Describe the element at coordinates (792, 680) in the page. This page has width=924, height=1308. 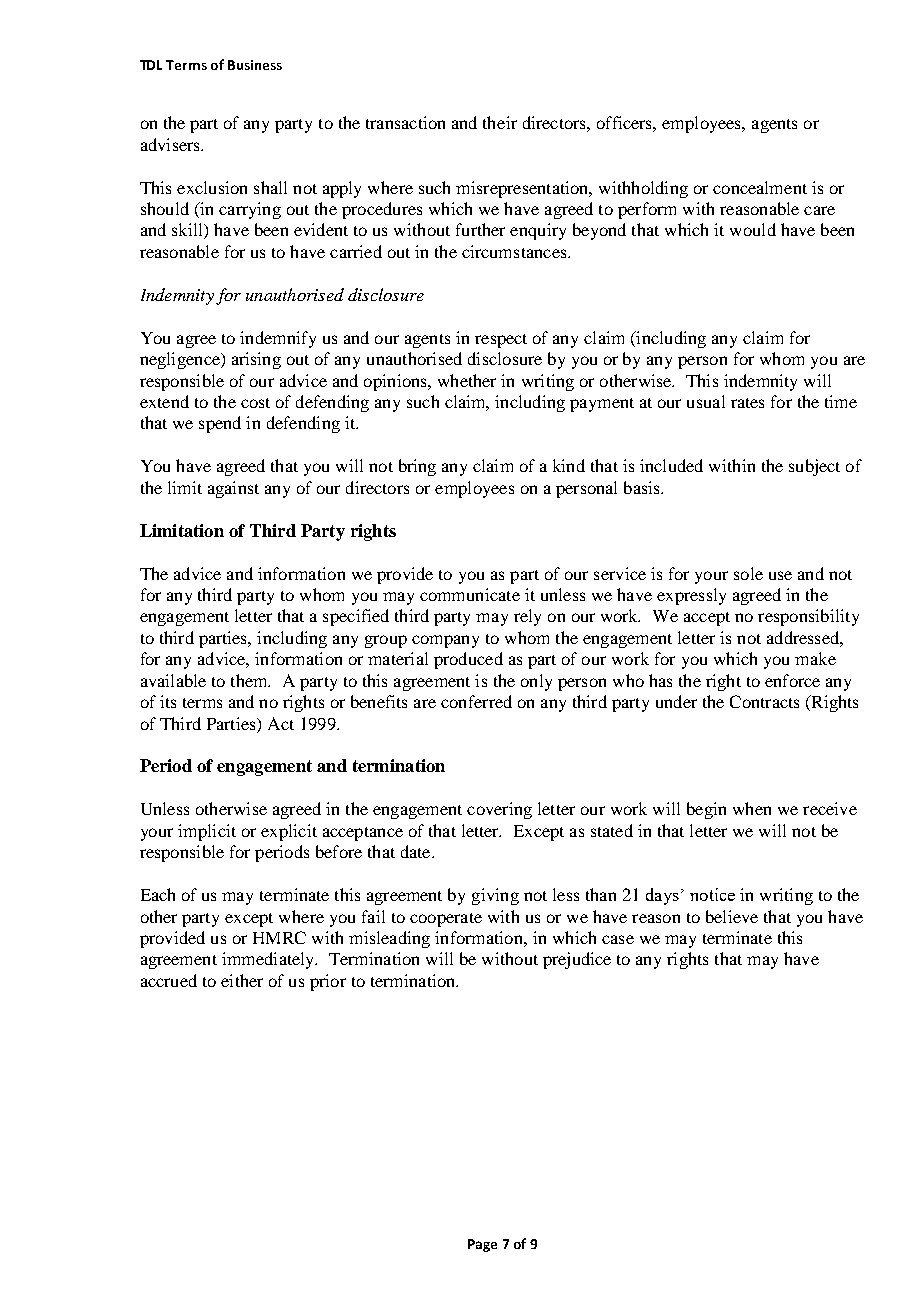
I see `enforce` at that location.
